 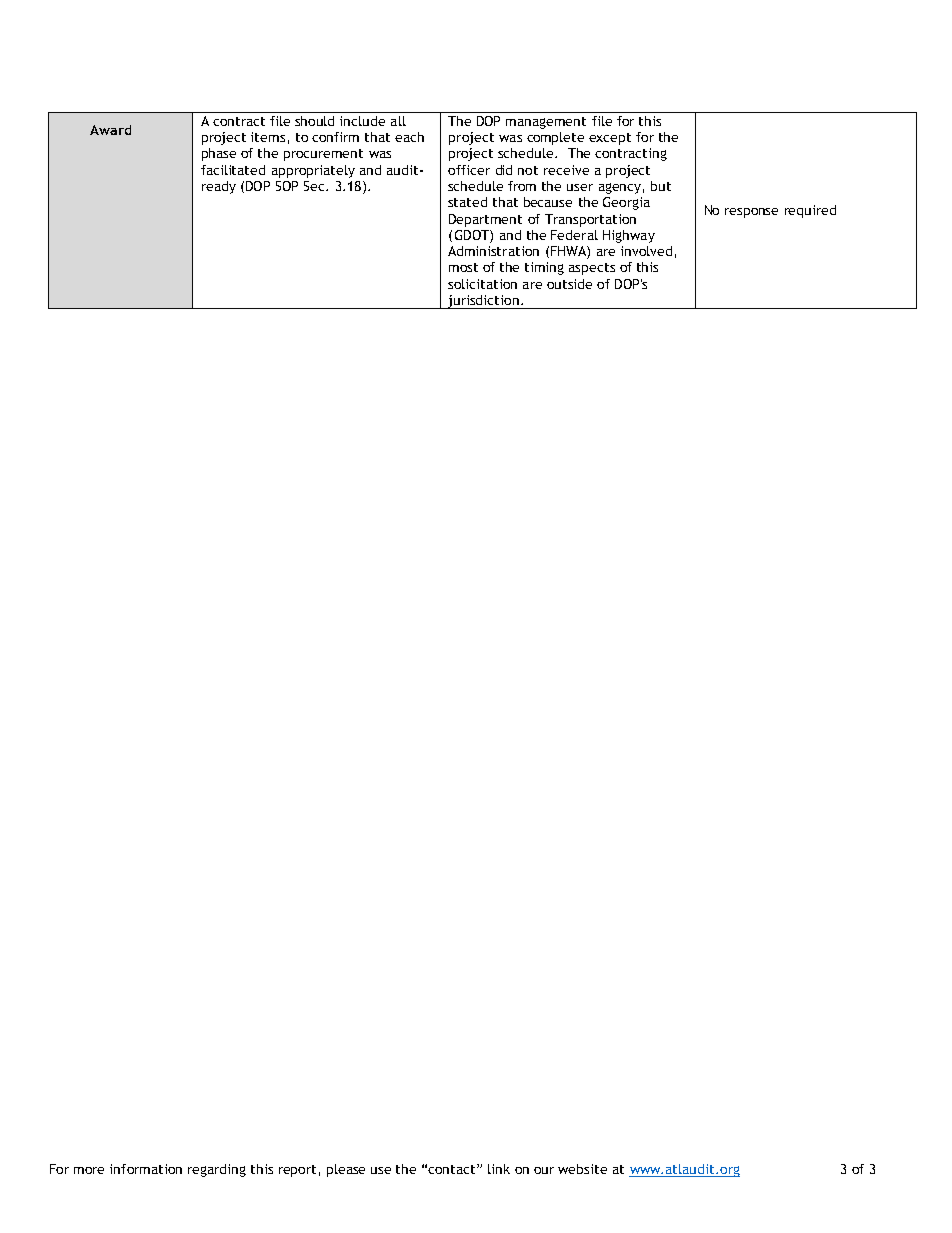 What do you see at coordinates (499, 1169) in the page?
I see `link` at bounding box center [499, 1169].
